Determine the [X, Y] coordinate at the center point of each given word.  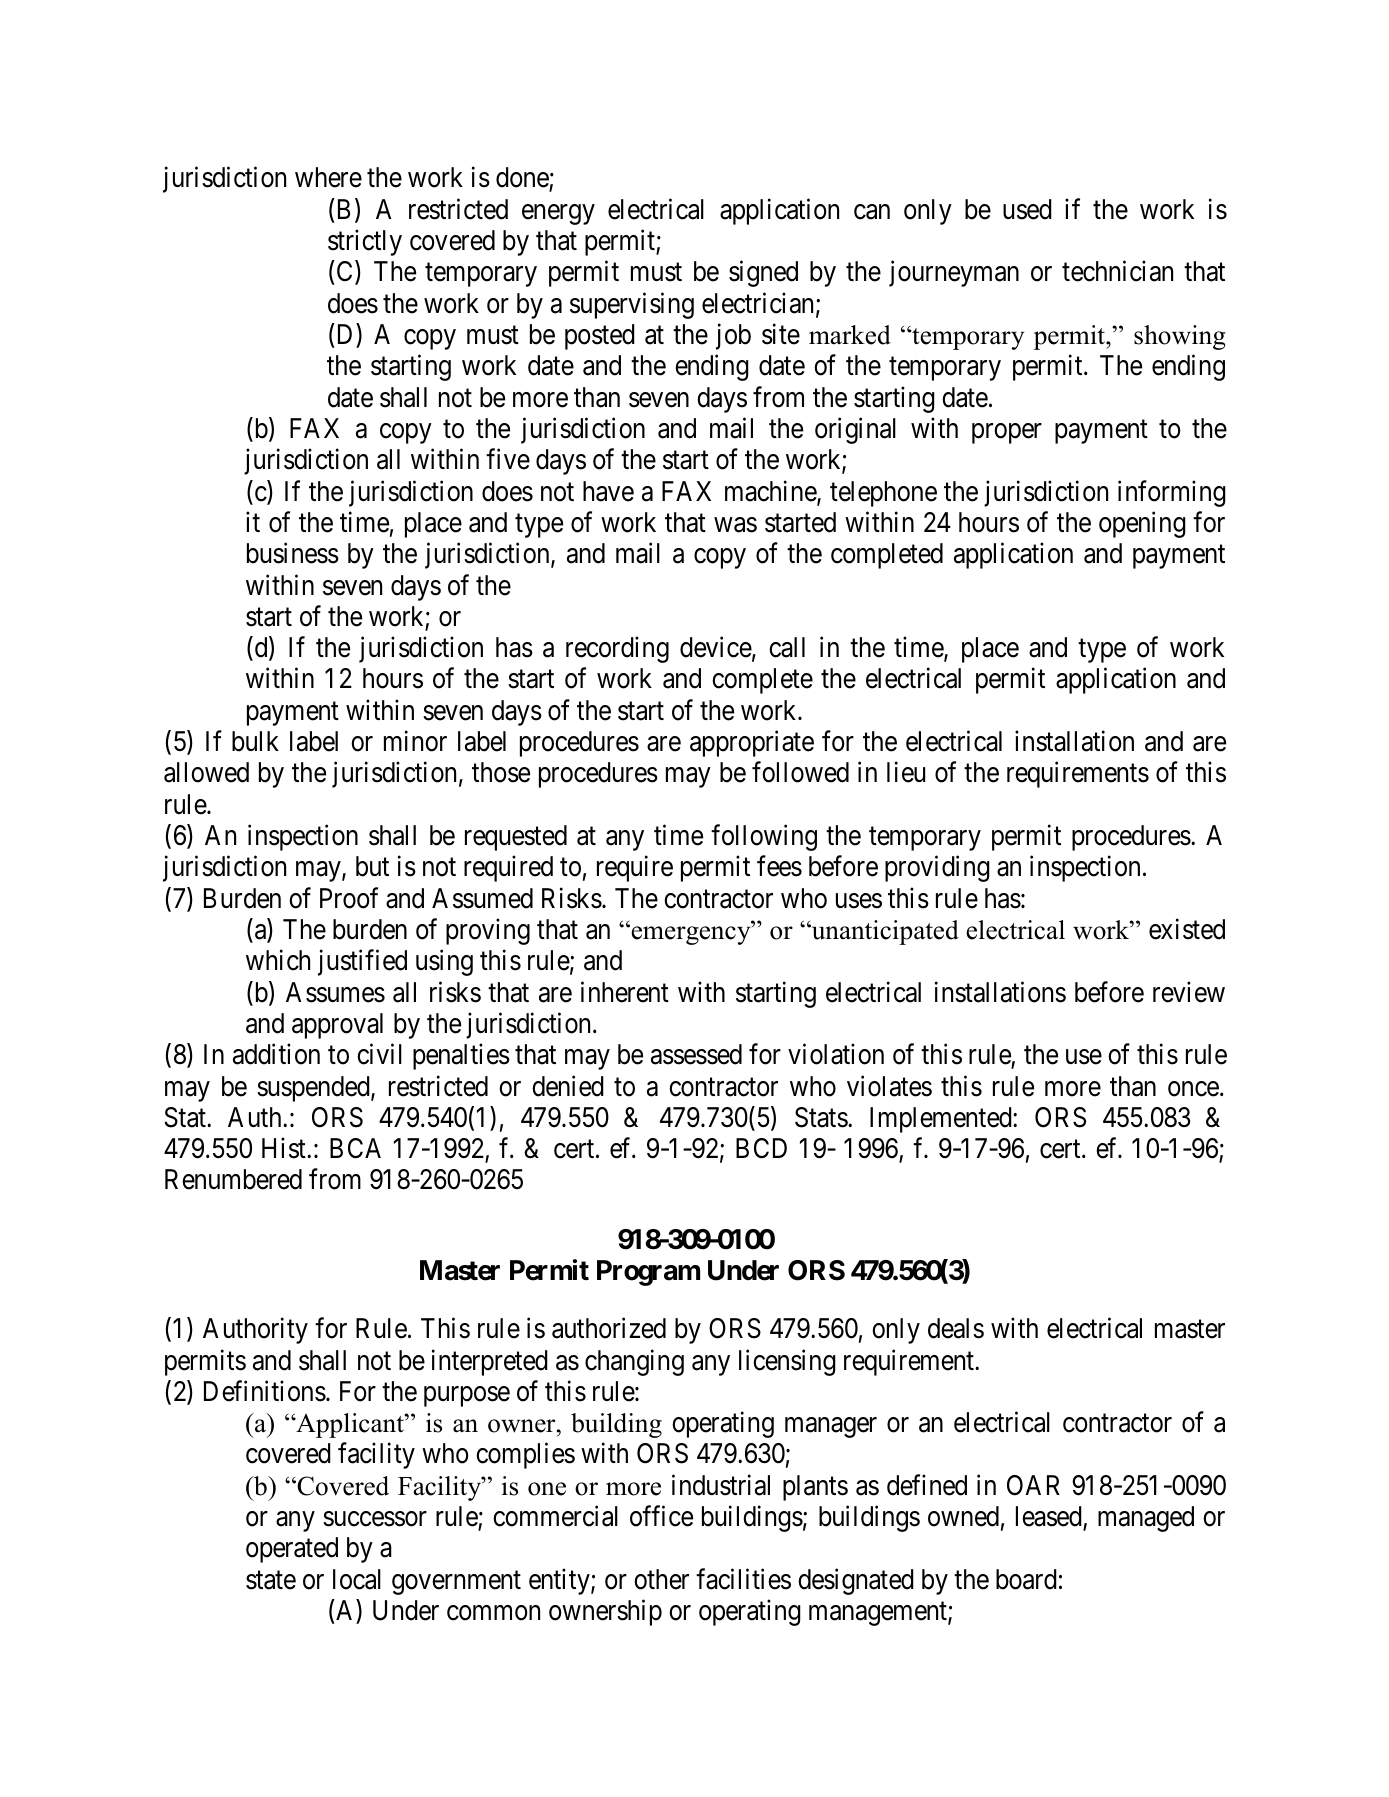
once [1193, 1089]
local [357, 1579]
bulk [255, 741]
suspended [314, 1089]
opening [1142, 524]
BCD [761, 1148]
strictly [365, 242]
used [1027, 209]
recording [617, 650]
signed [763, 274]
